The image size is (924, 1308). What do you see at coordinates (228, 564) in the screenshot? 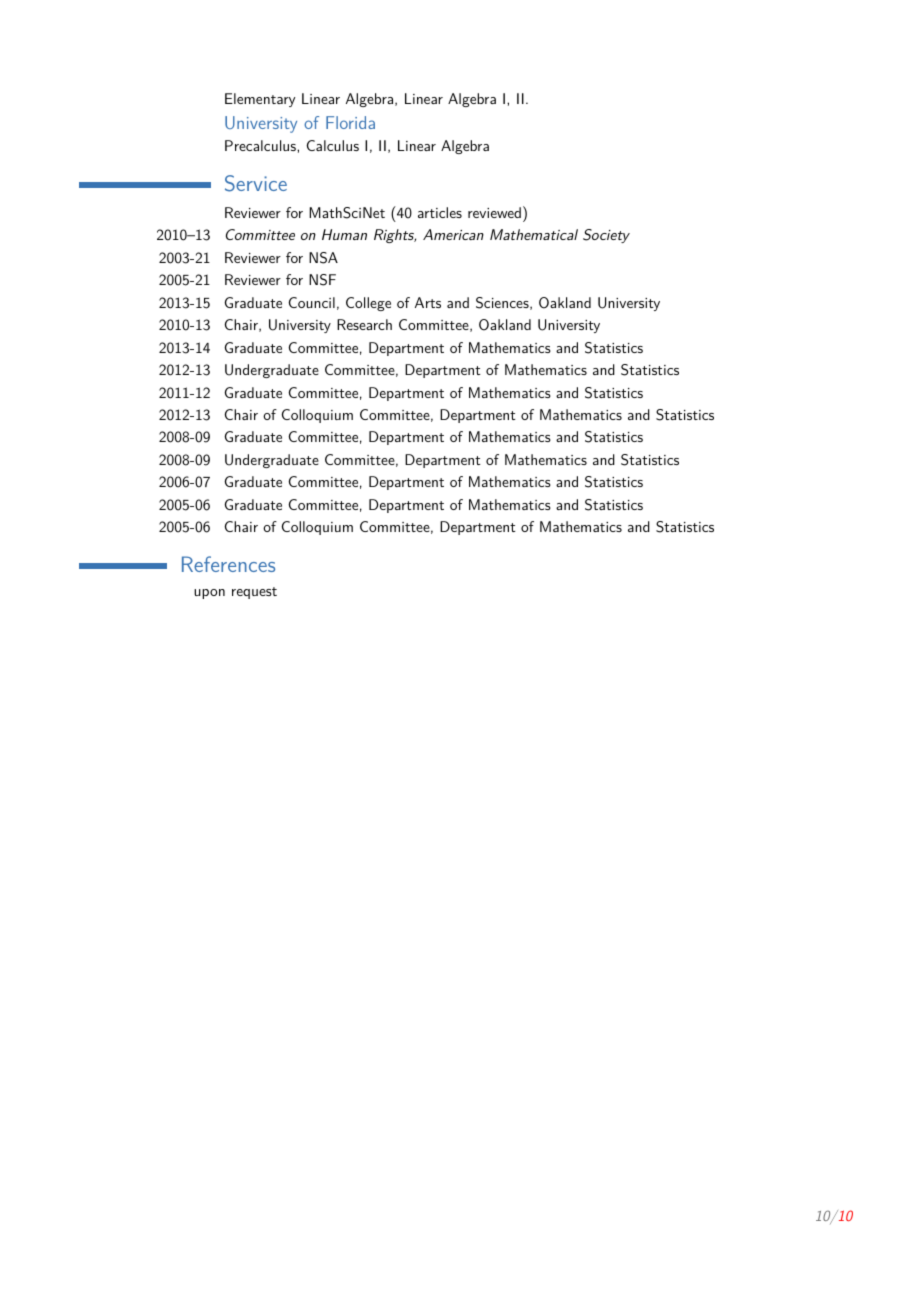
I see `References` at bounding box center [228, 564].
